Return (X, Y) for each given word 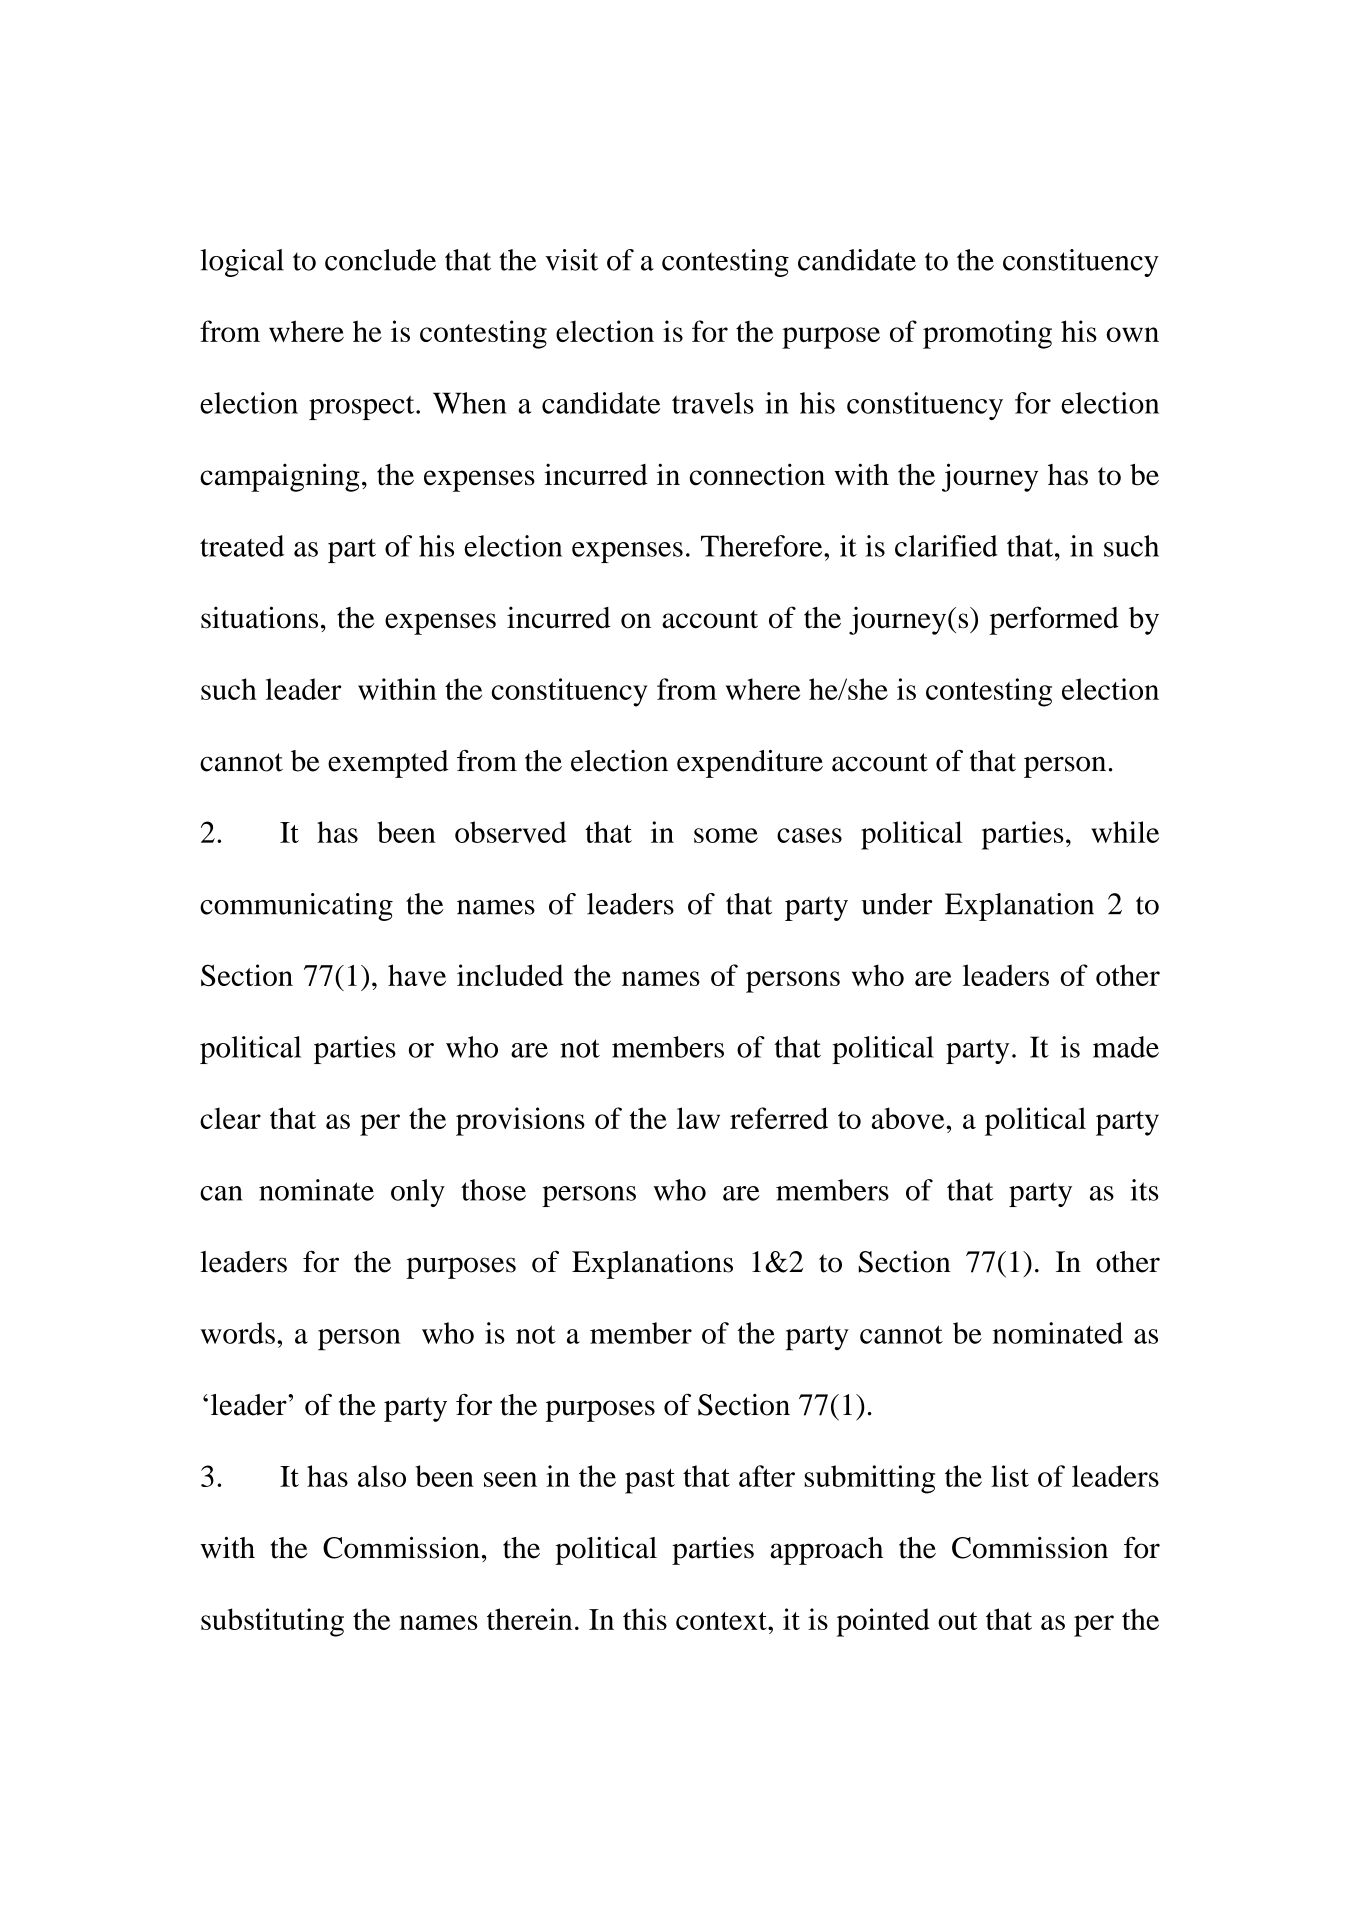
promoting (987, 334)
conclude (380, 260)
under (896, 904)
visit (571, 260)
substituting (272, 1622)
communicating (296, 907)
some (726, 835)
